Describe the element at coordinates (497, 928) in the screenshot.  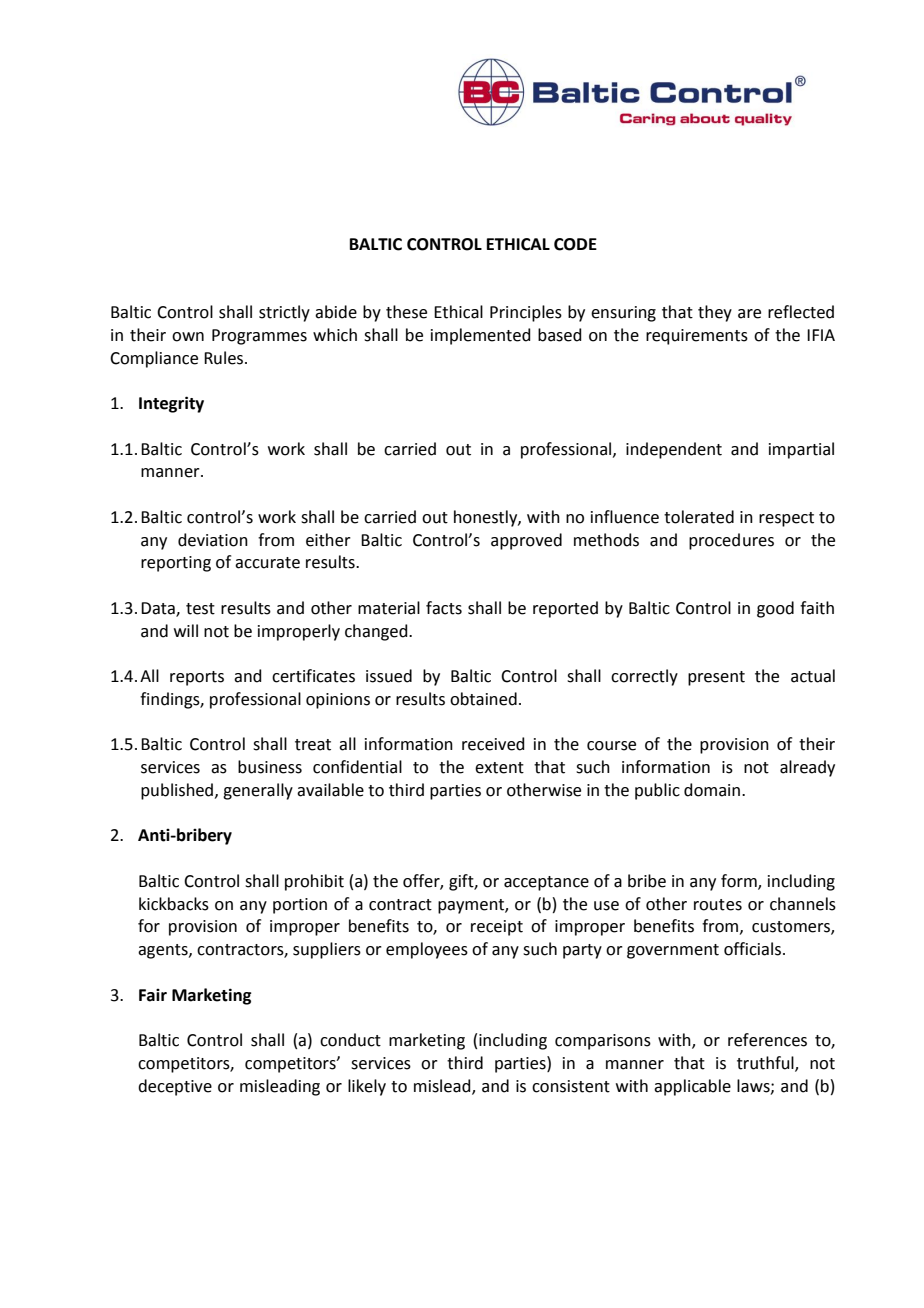
I see `receipt` at that location.
